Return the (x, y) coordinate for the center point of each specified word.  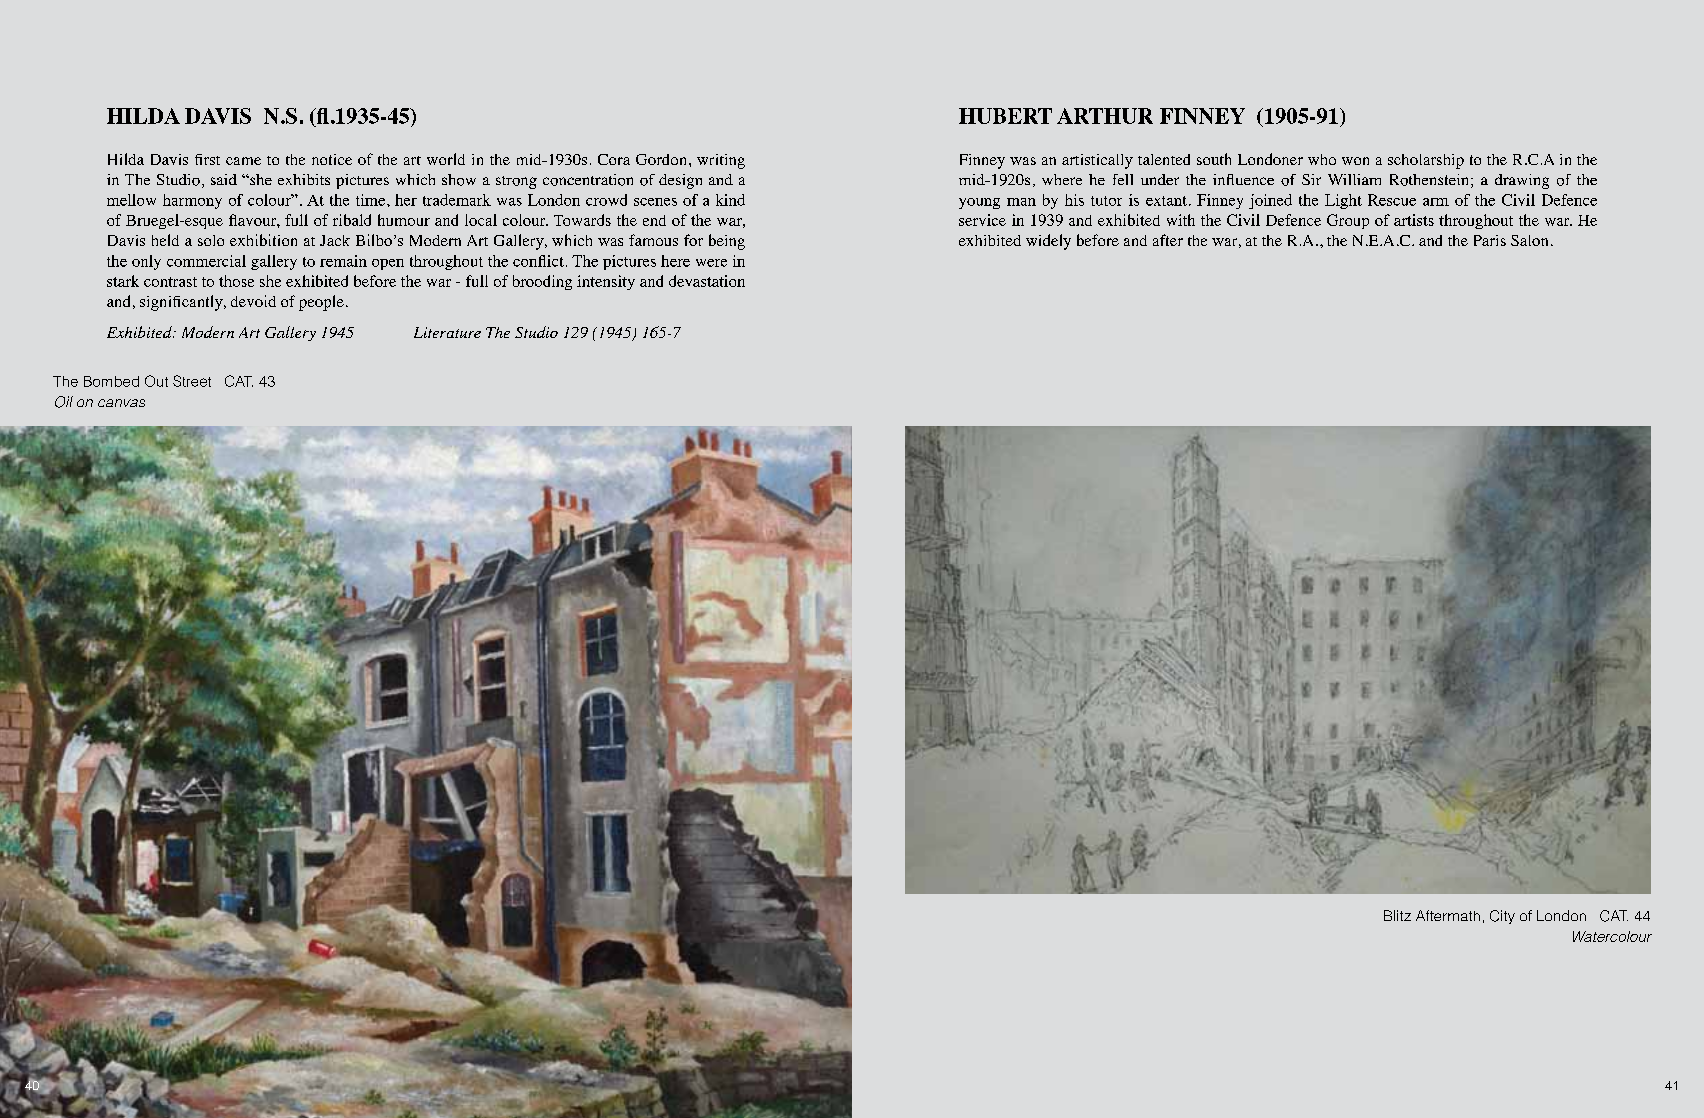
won (1355, 161)
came (243, 161)
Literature (447, 332)
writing (721, 161)
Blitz (1397, 915)
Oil (64, 402)
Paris (1490, 240)
